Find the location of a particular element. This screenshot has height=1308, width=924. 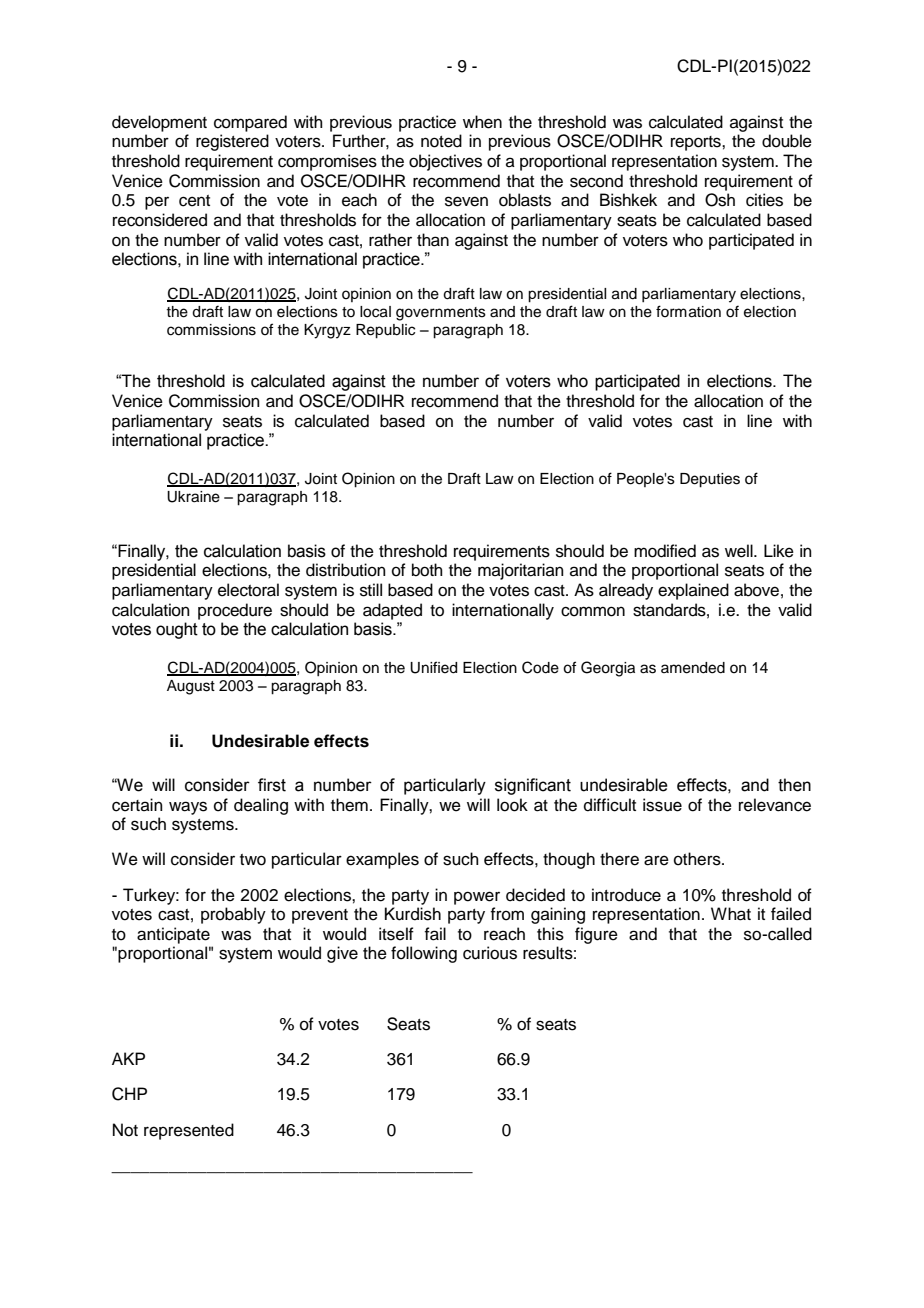

represented is located at coordinates (189, 1131).
